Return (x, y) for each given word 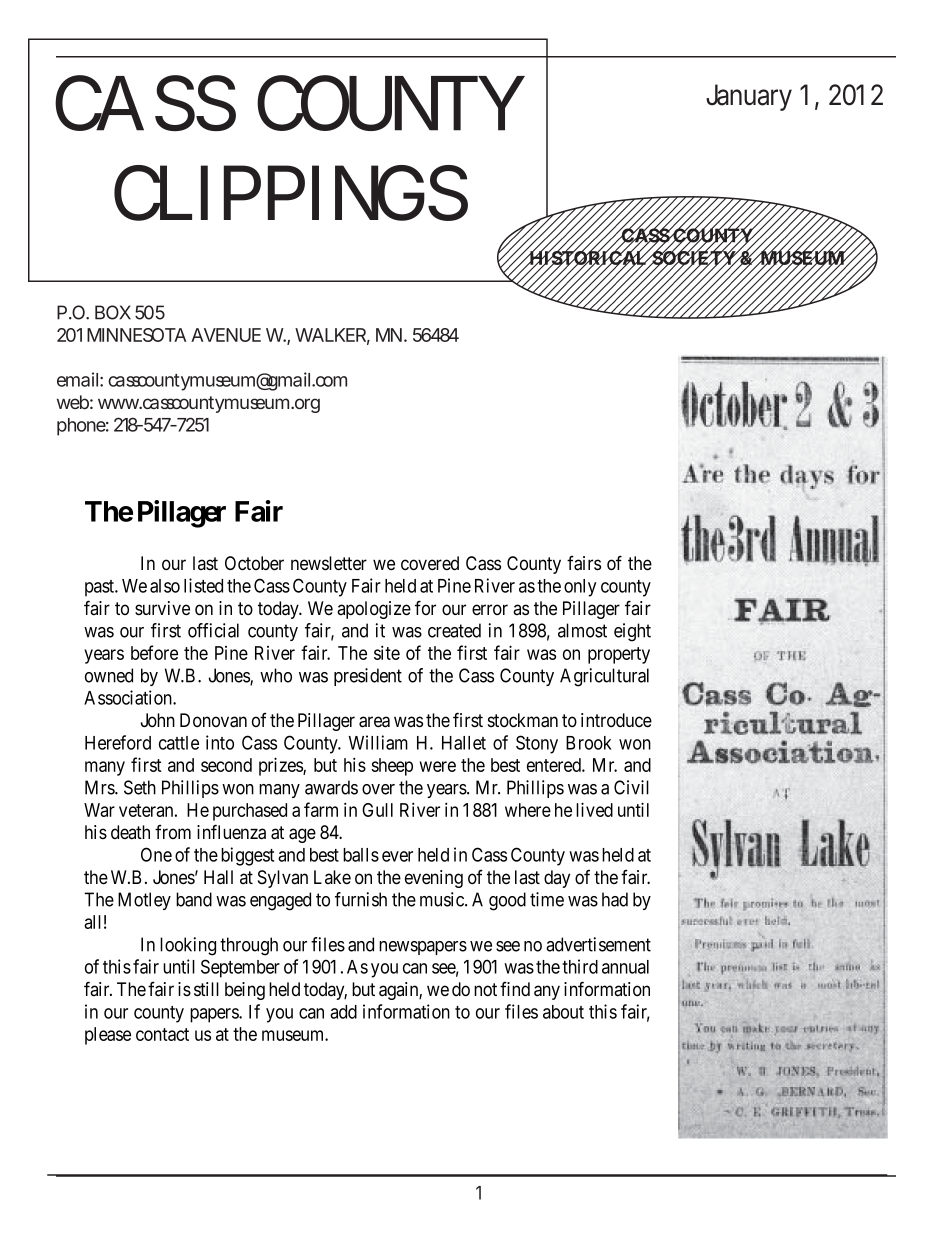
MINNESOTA (136, 335)
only (580, 588)
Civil (631, 787)
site (387, 652)
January (749, 97)
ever (397, 856)
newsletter (329, 563)
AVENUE (226, 335)
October (254, 563)
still (206, 989)
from (173, 832)
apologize (374, 610)
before (154, 652)
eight (632, 632)
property (619, 655)
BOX (113, 312)
